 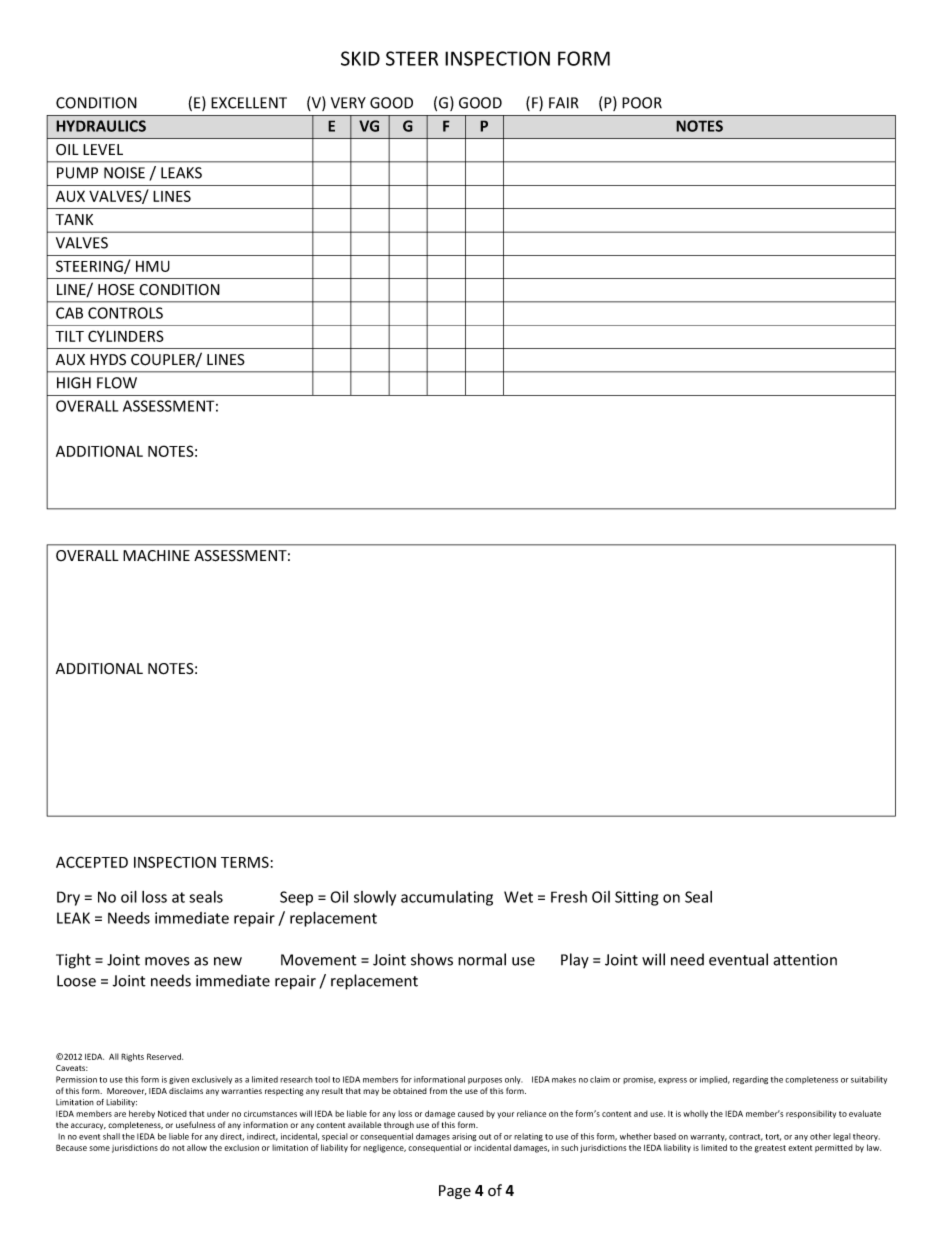 What do you see at coordinates (348, 103) in the page?
I see `VERY` at bounding box center [348, 103].
